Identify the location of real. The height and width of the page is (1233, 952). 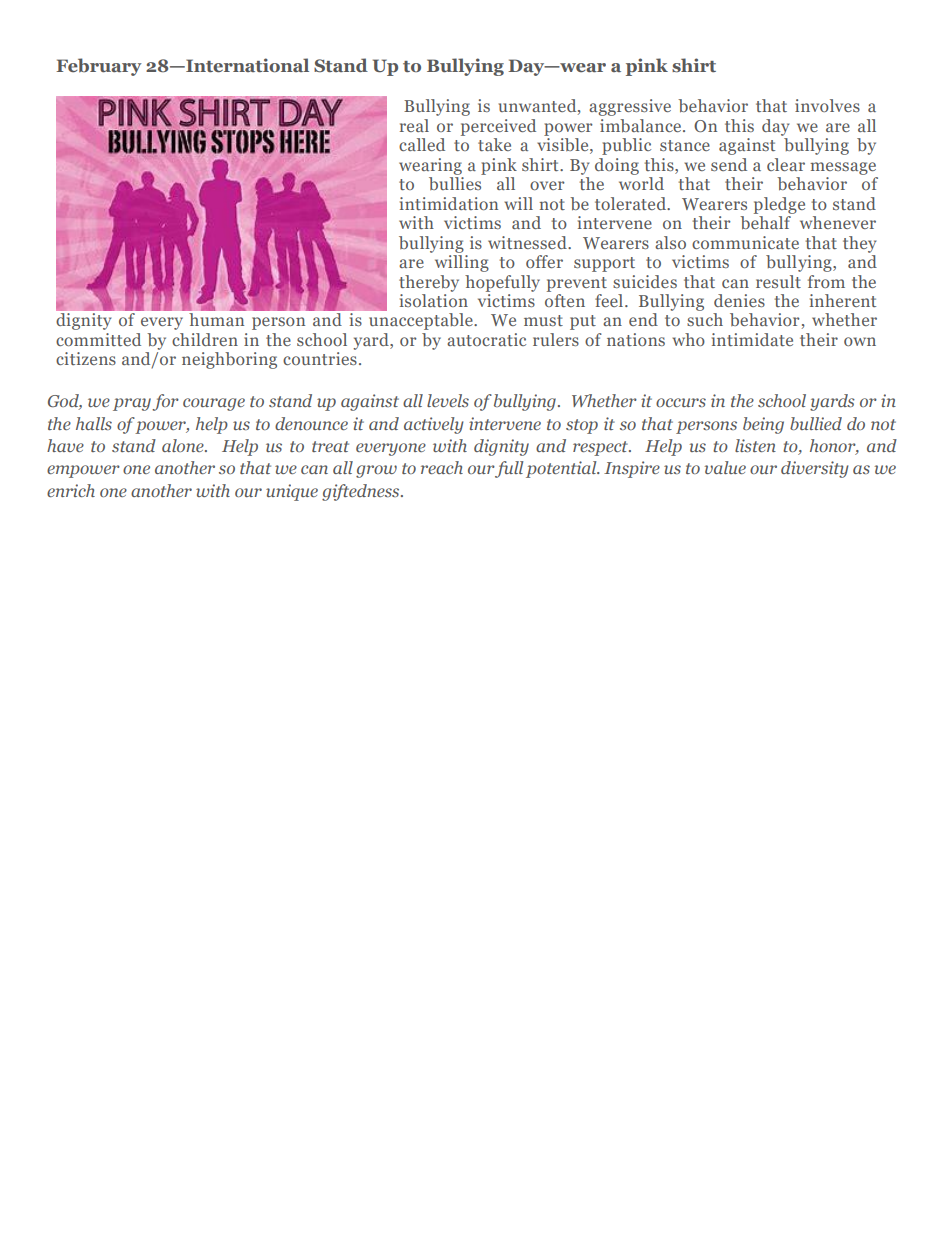
(414, 125).
